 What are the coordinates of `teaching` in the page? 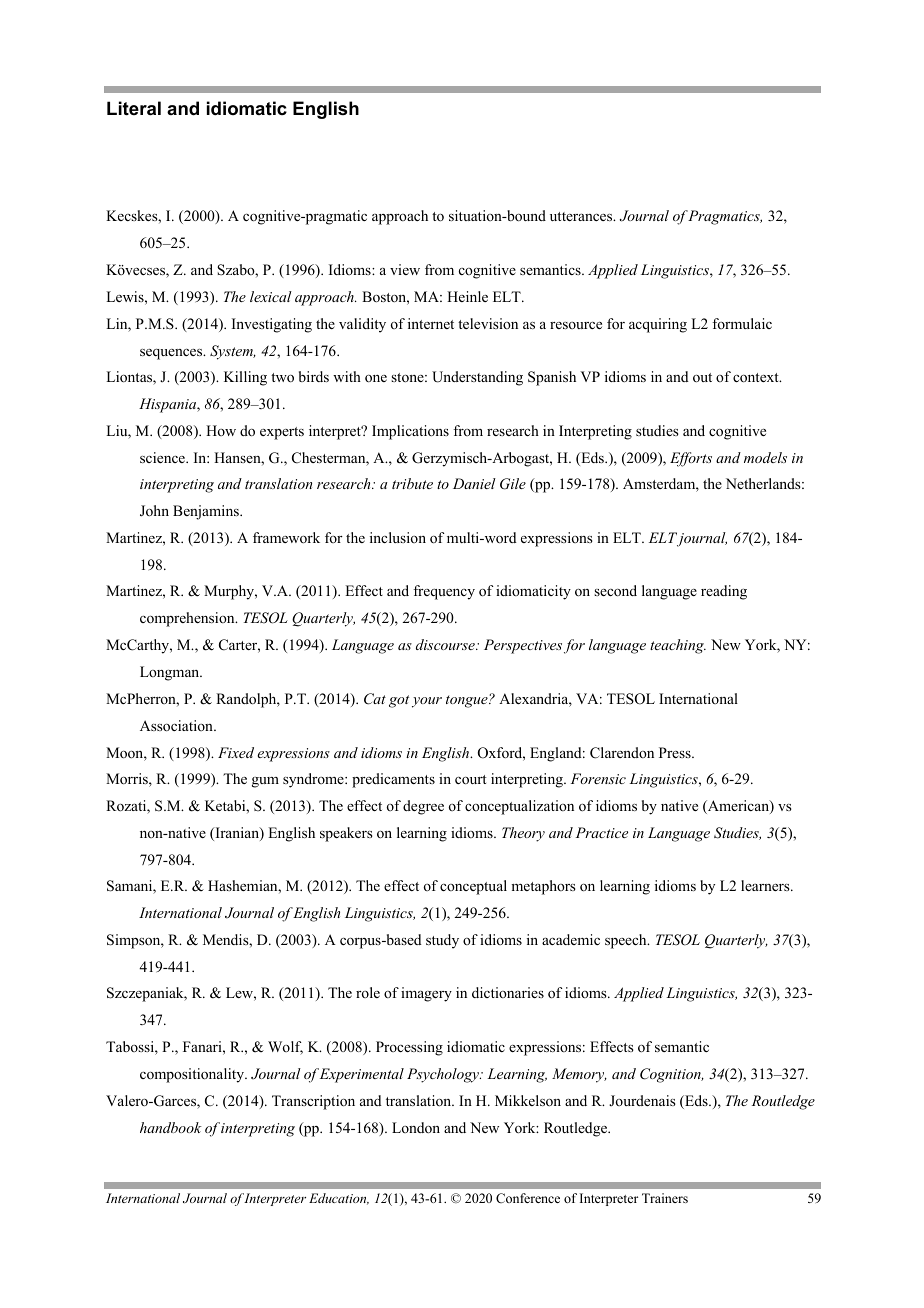 It's located at (678, 646).
